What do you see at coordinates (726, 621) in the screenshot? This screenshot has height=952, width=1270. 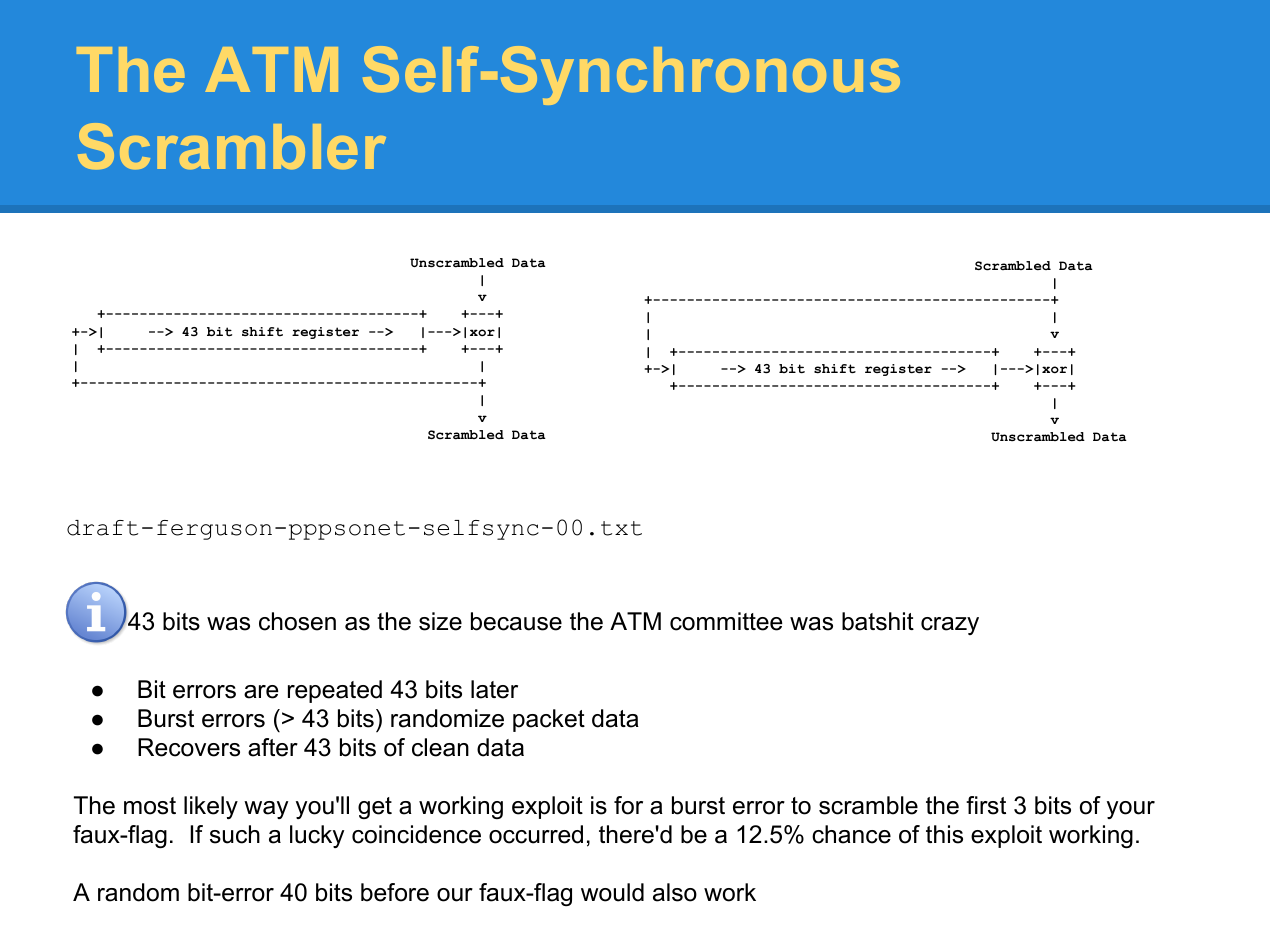 I see `committee` at bounding box center [726, 621].
